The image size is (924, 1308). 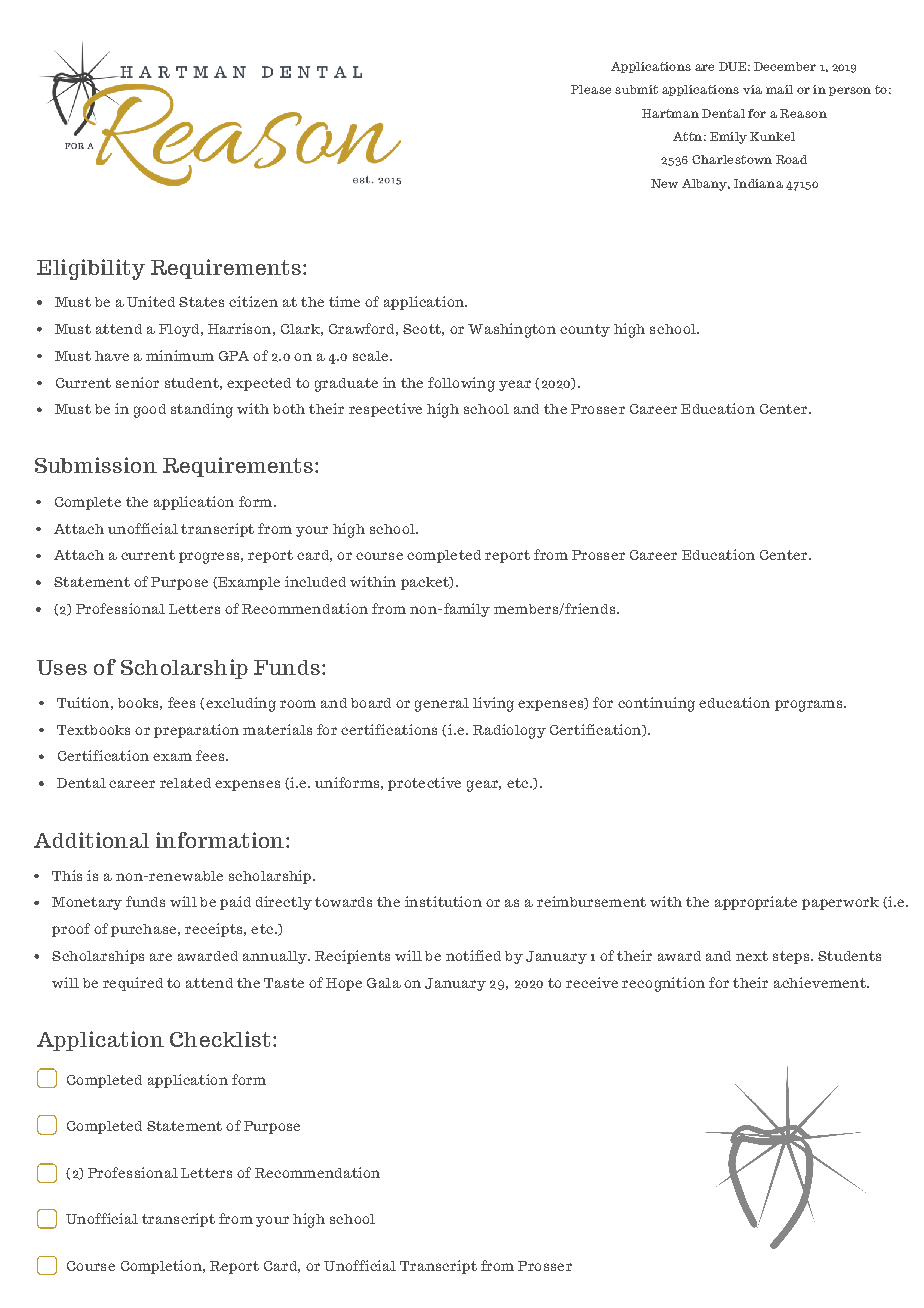 I want to click on required, so click(x=133, y=984).
